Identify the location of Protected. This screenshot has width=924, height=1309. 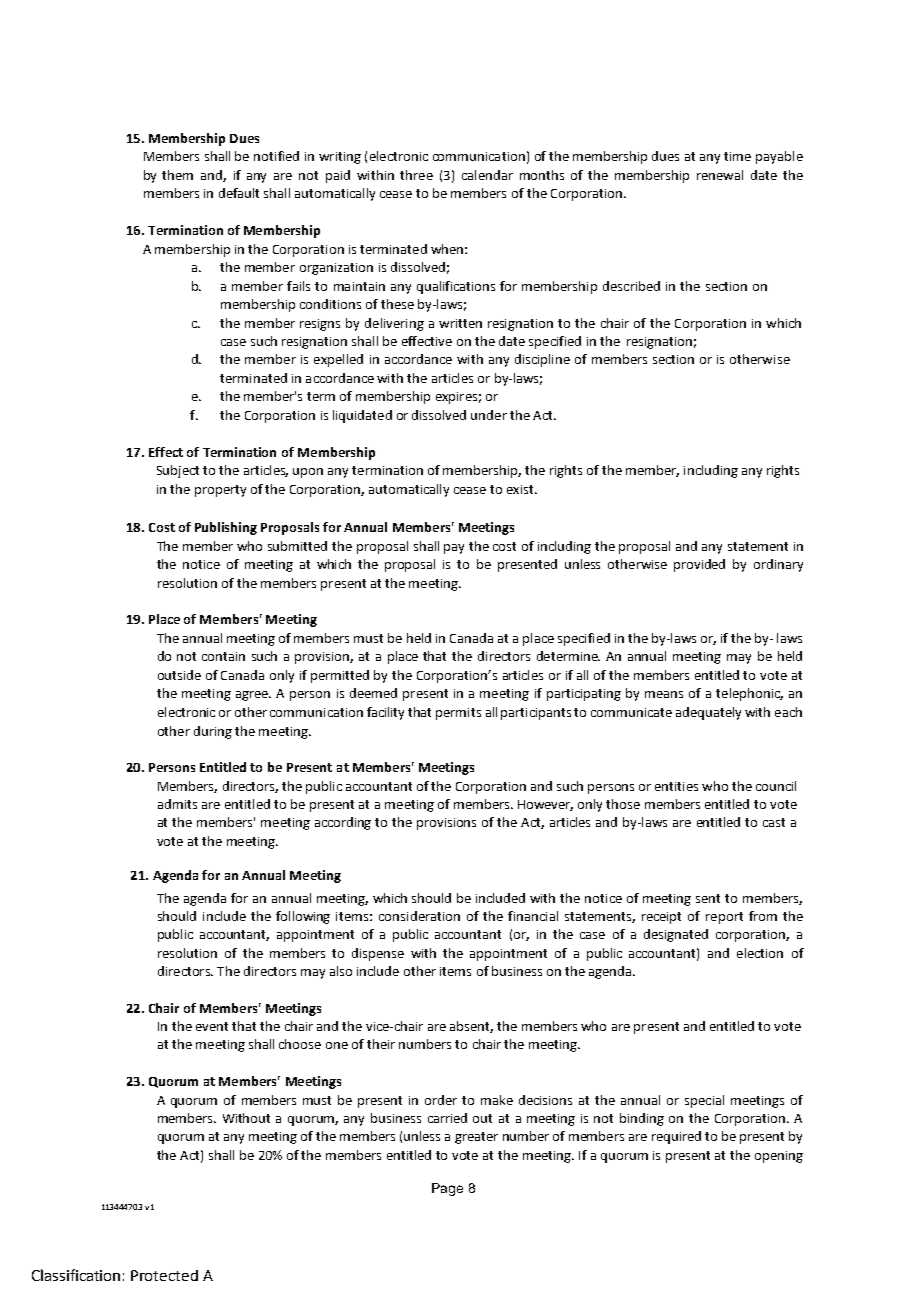
(164, 1275).
